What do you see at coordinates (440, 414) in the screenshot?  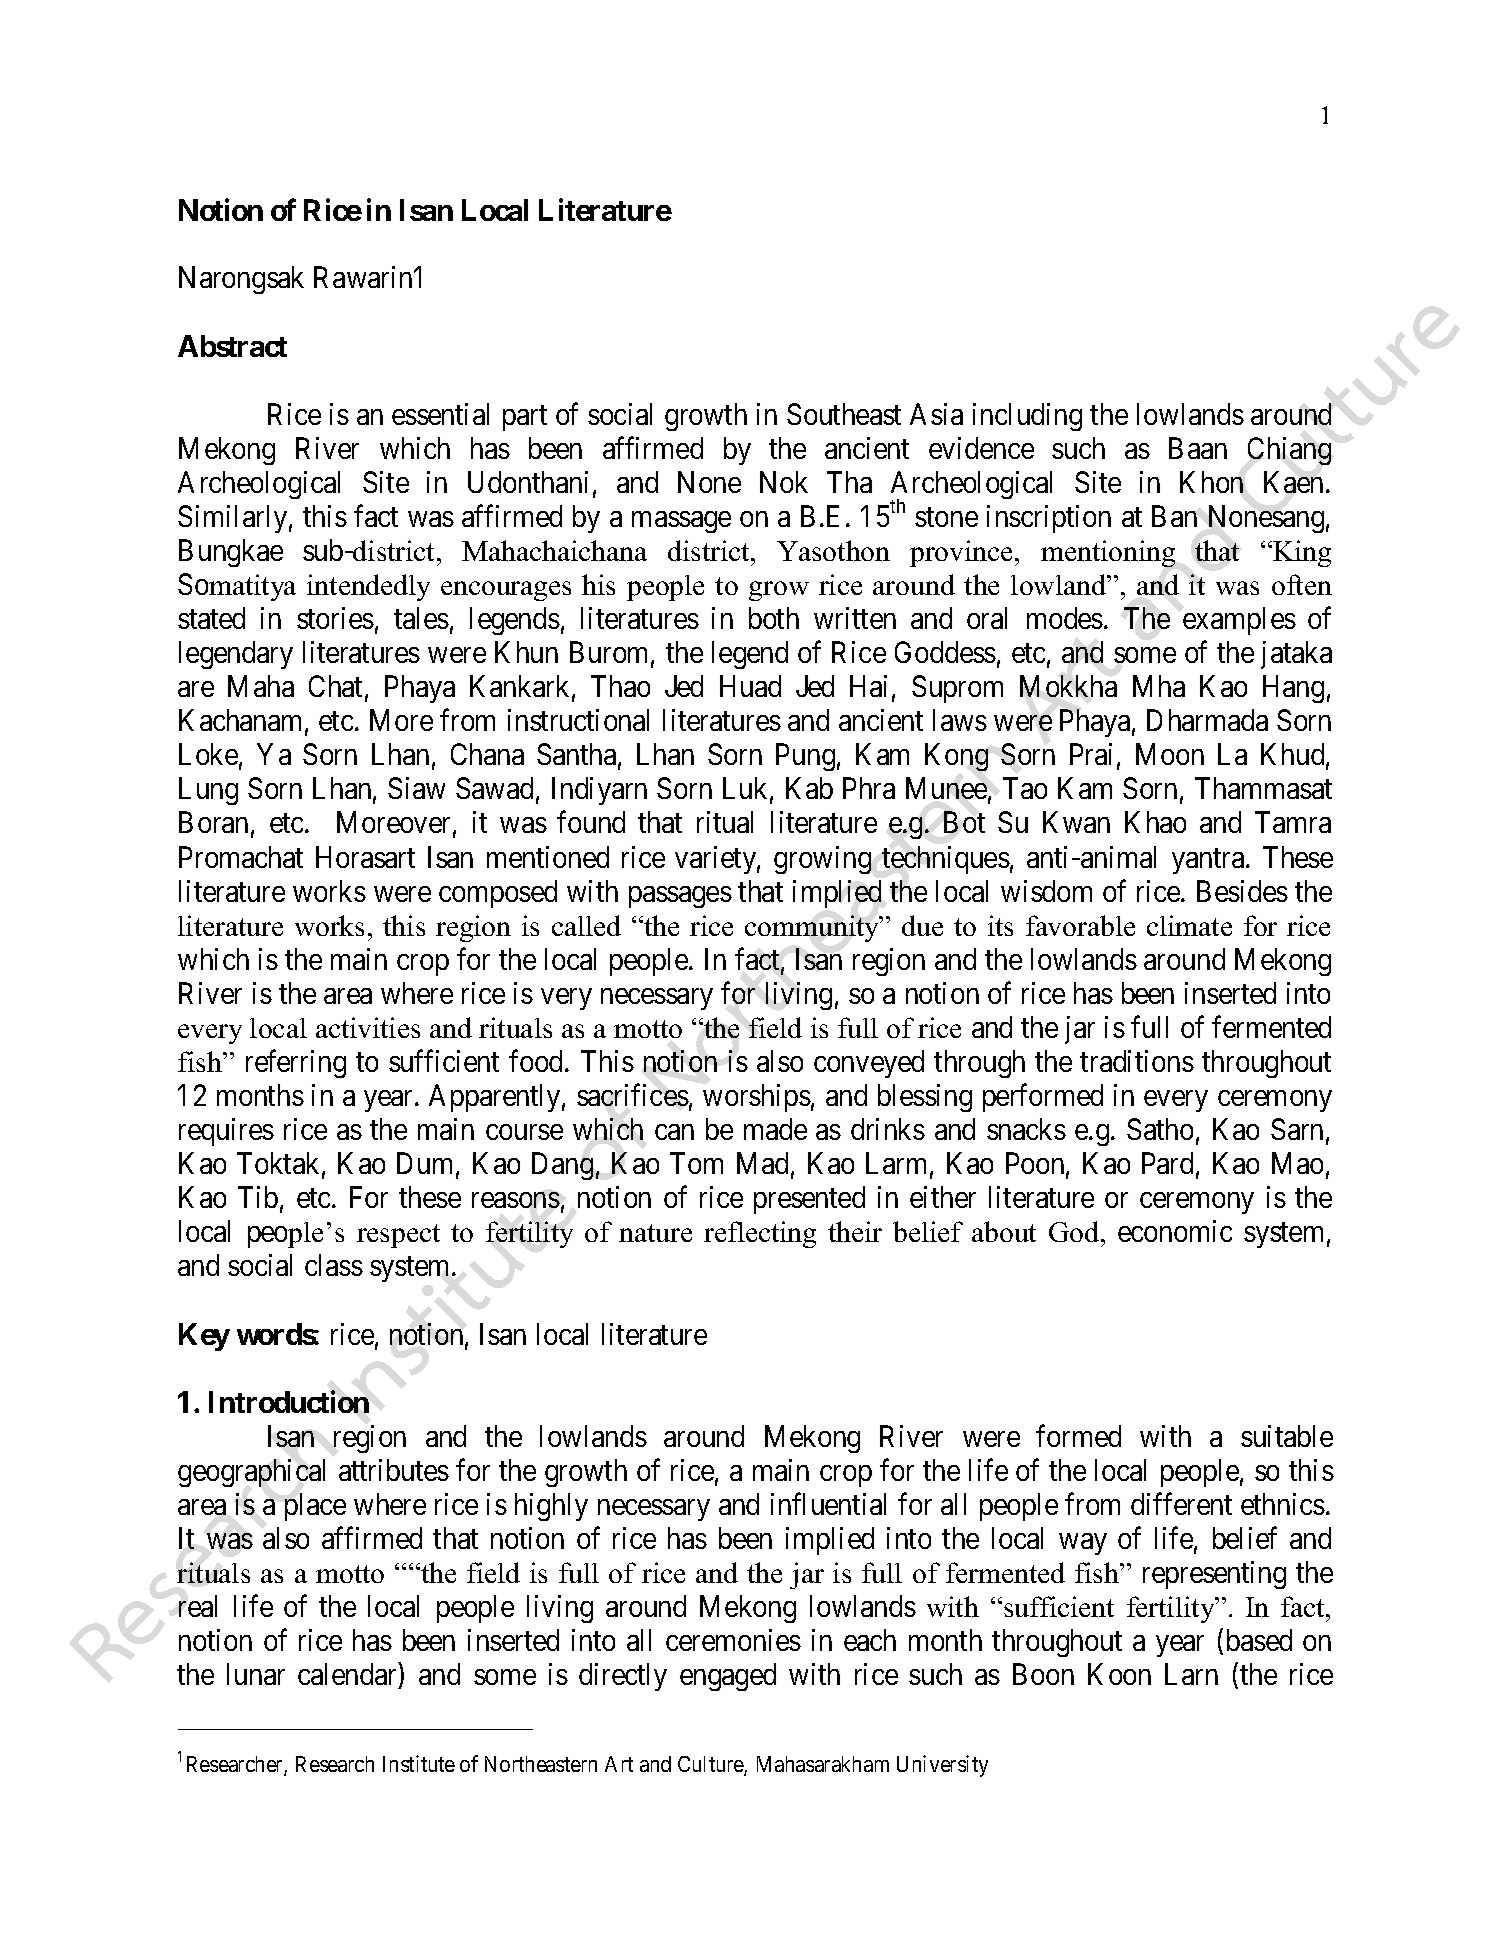 I see `essential` at bounding box center [440, 414].
